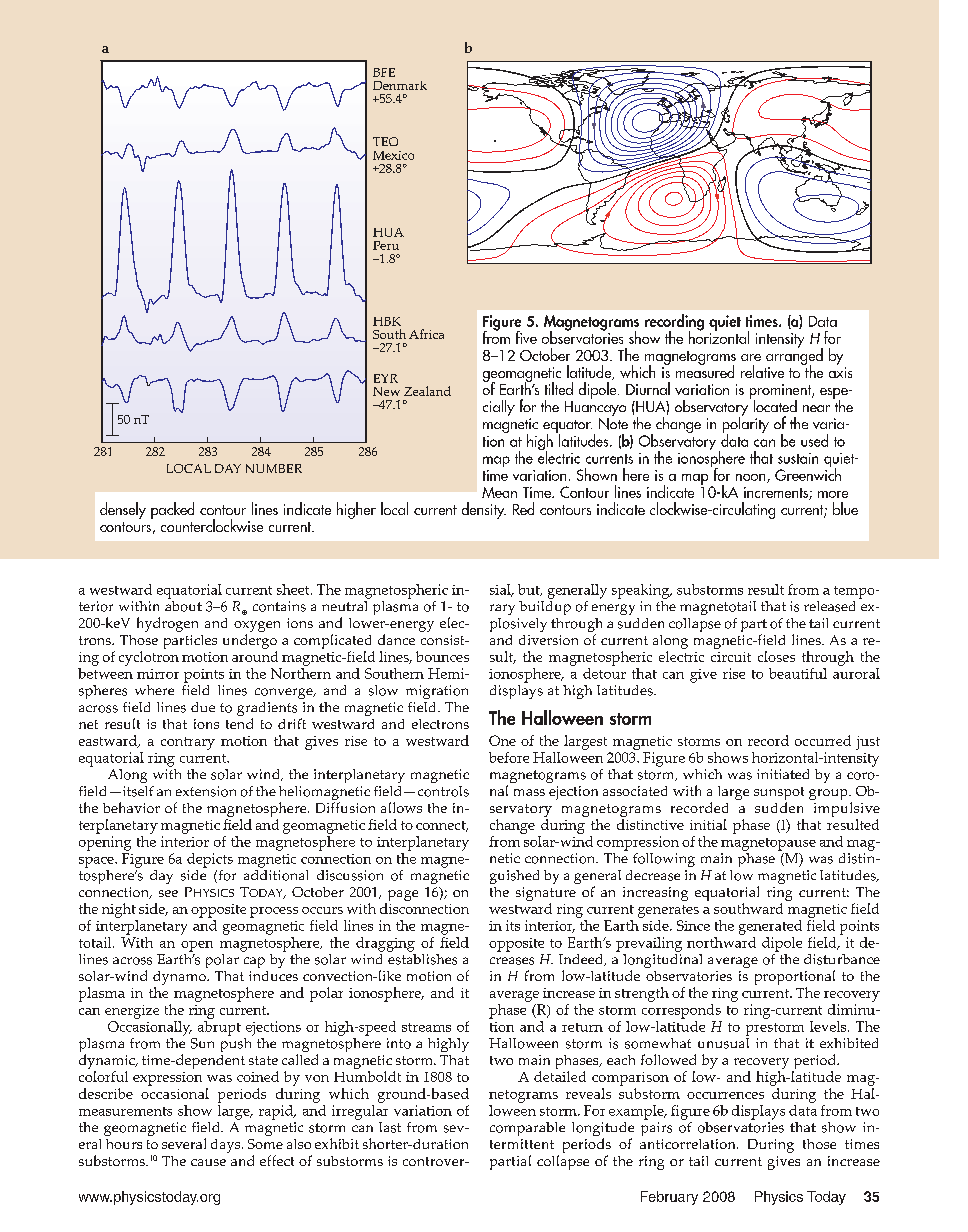 This document has height=1232, width=968. What do you see at coordinates (385, 141) in the document?
I see `TEO` at bounding box center [385, 141].
